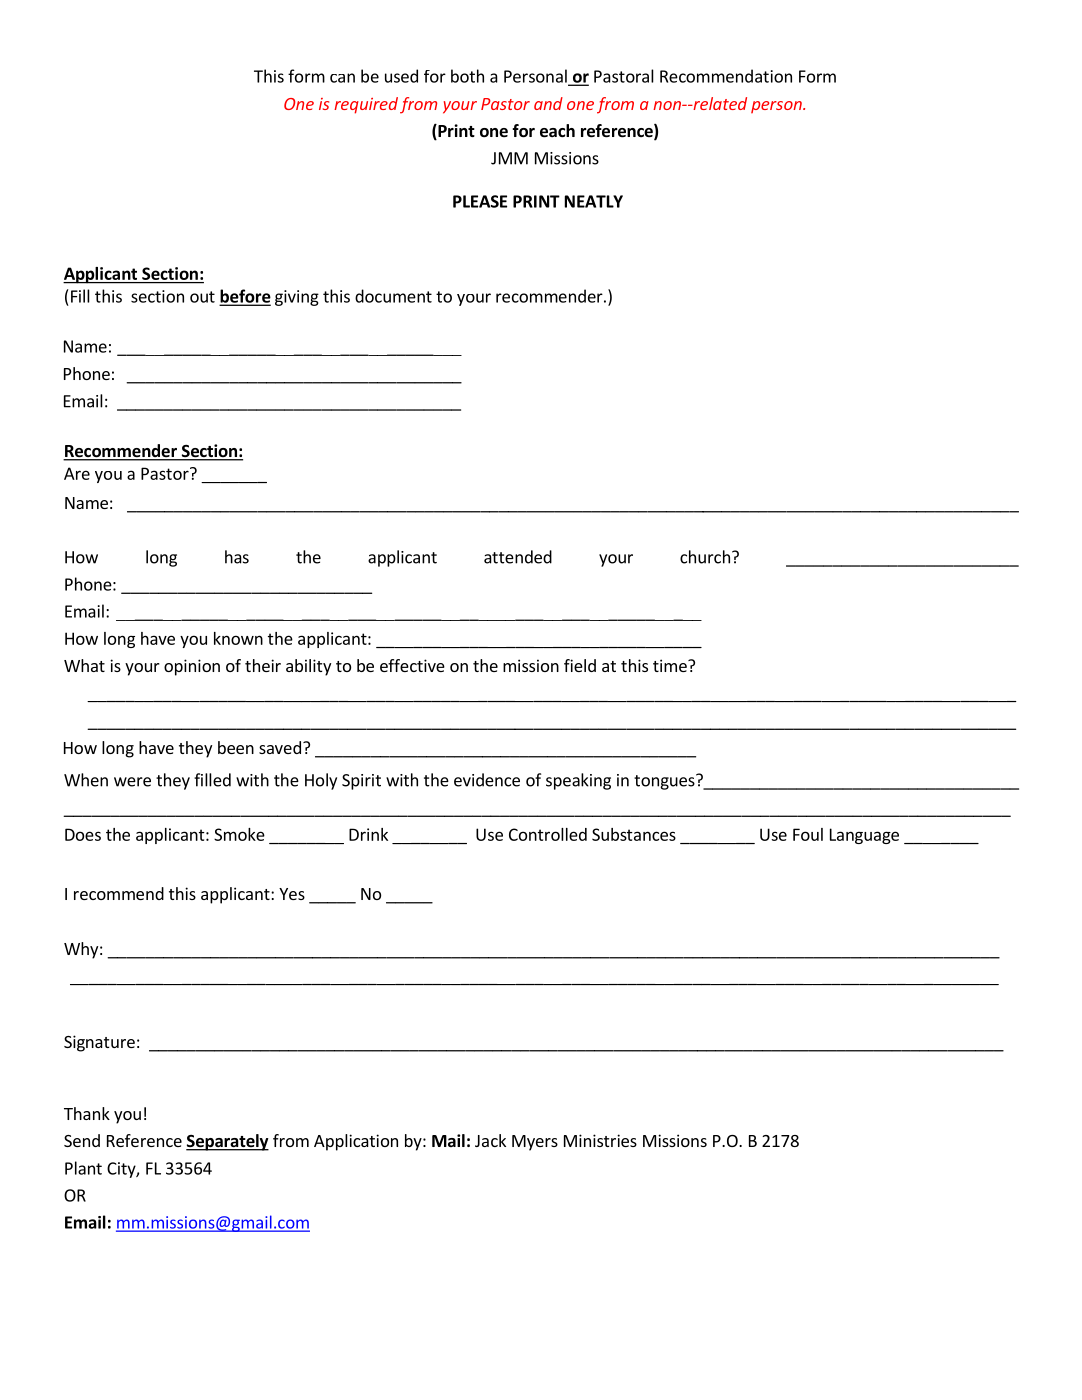 The image size is (1082, 1400). What do you see at coordinates (557, 131) in the screenshot?
I see `each` at bounding box center [557, 131].
